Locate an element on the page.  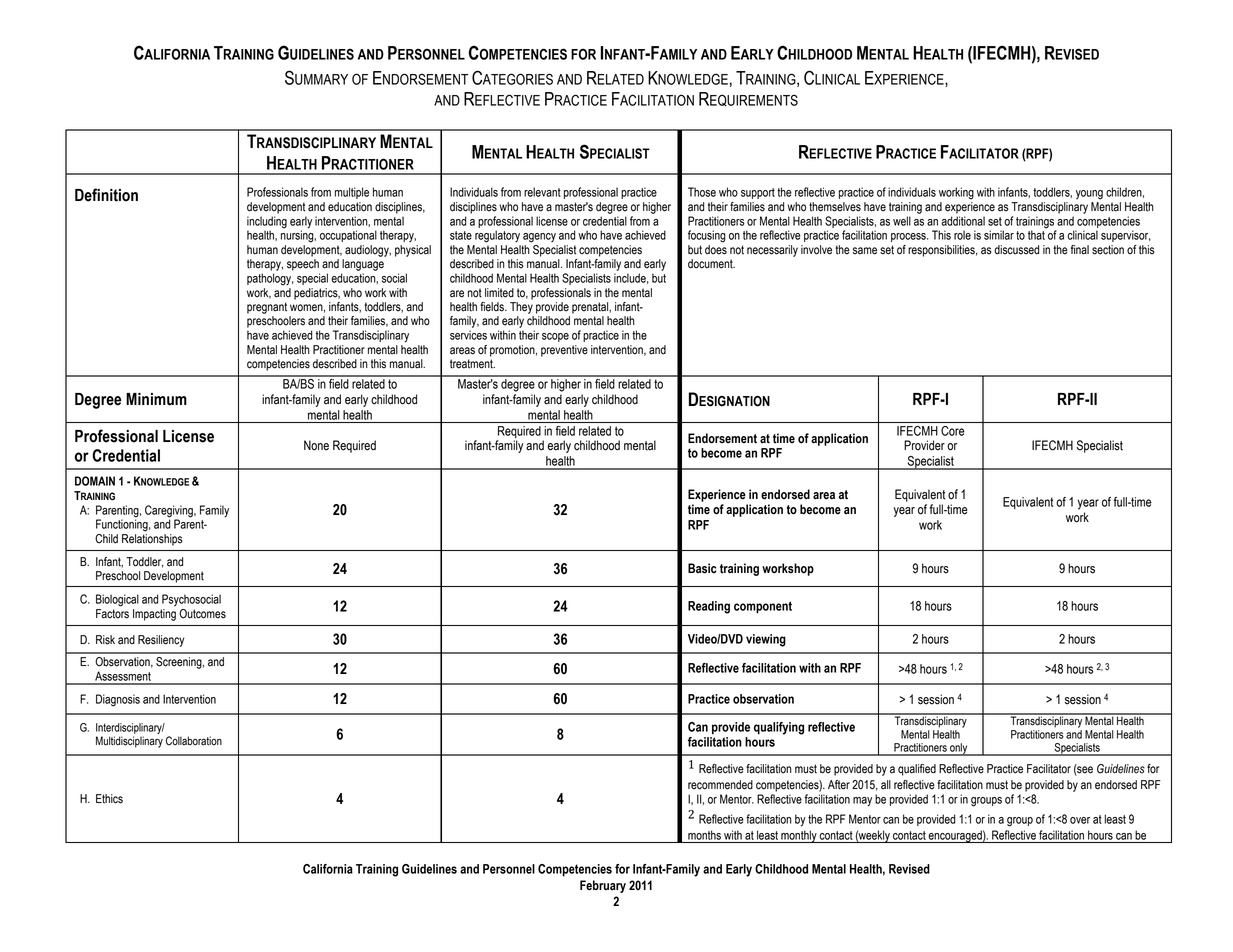
component is located at coordinates (763, 607).
